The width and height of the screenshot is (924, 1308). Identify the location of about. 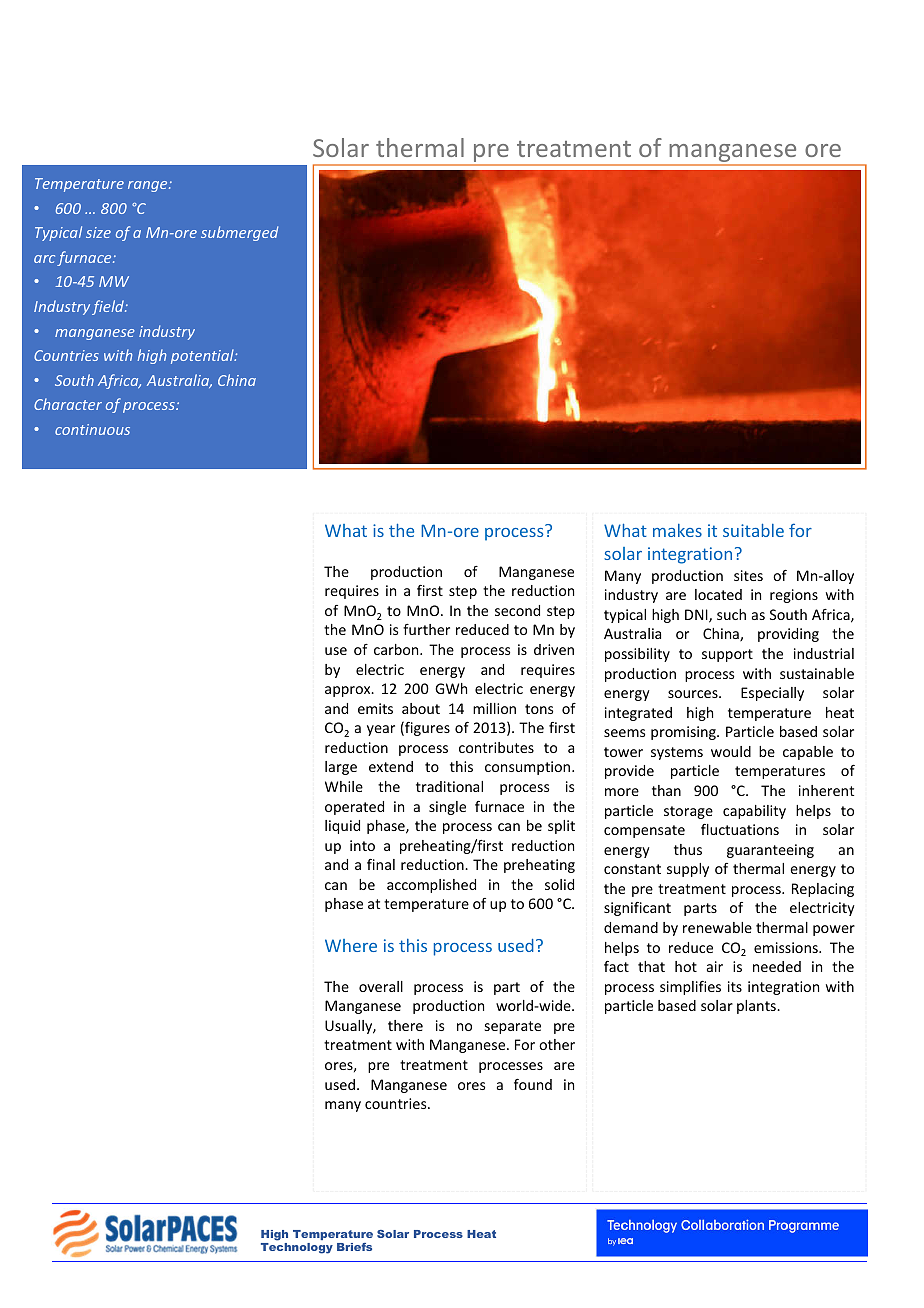
(421, 708).
